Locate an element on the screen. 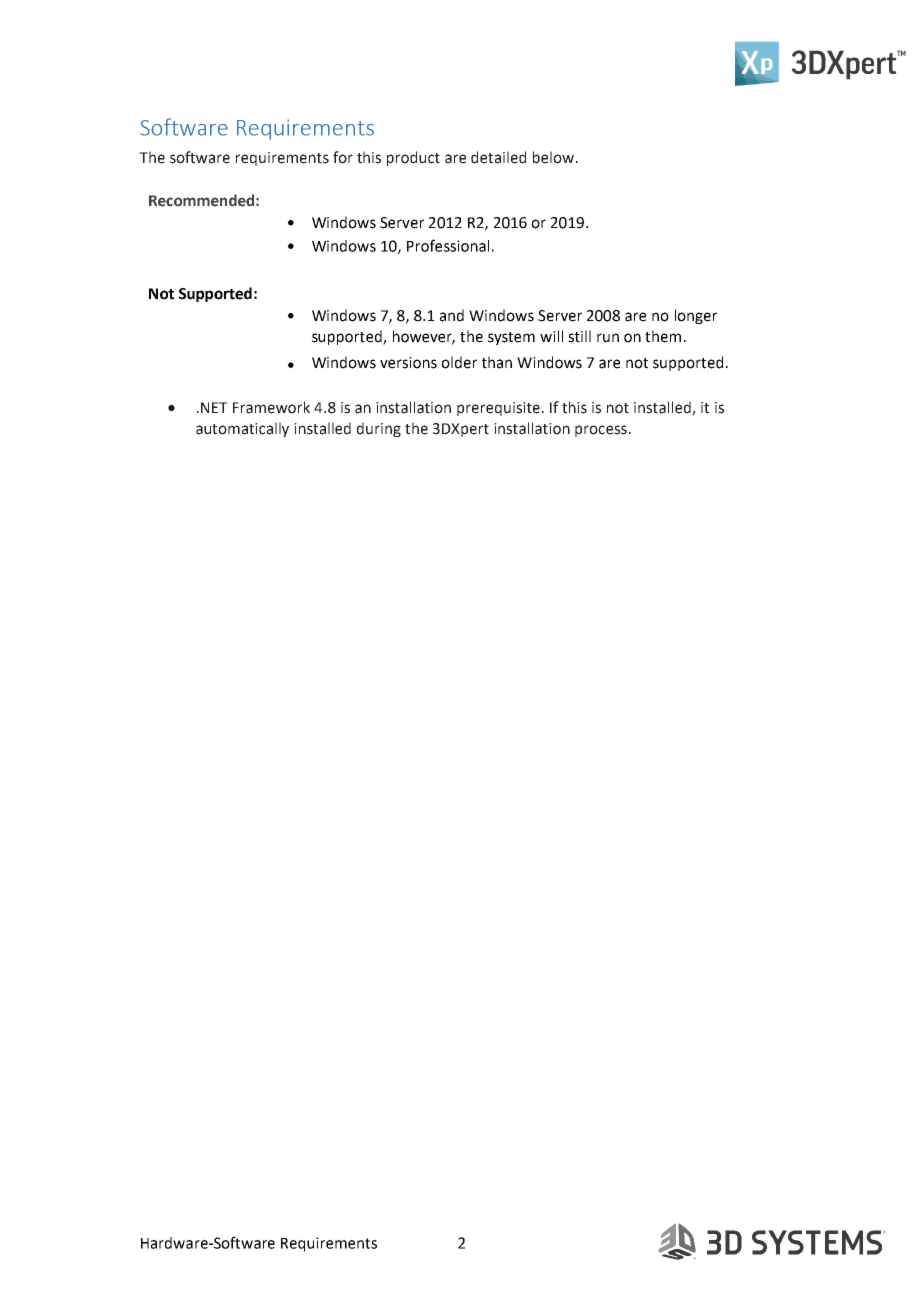 The width and height of the screenshot is (924, 1308). them is located at coordinates (663, 336).
